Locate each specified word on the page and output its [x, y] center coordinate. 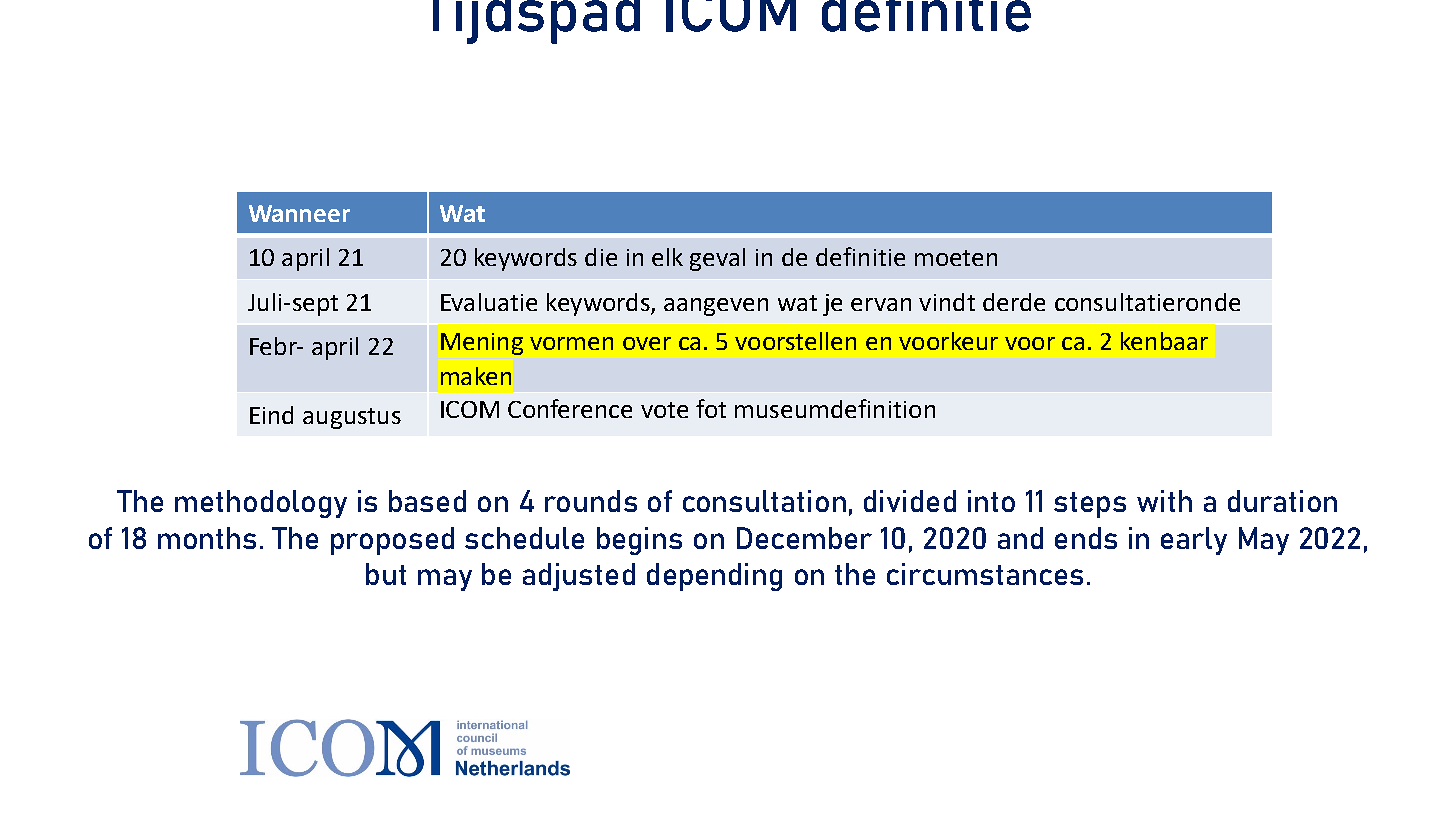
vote [664, 410]
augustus [352, 418]
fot [711, 408]
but [386, 574]
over [647, 343]
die [601, 257]
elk [667, 257]
